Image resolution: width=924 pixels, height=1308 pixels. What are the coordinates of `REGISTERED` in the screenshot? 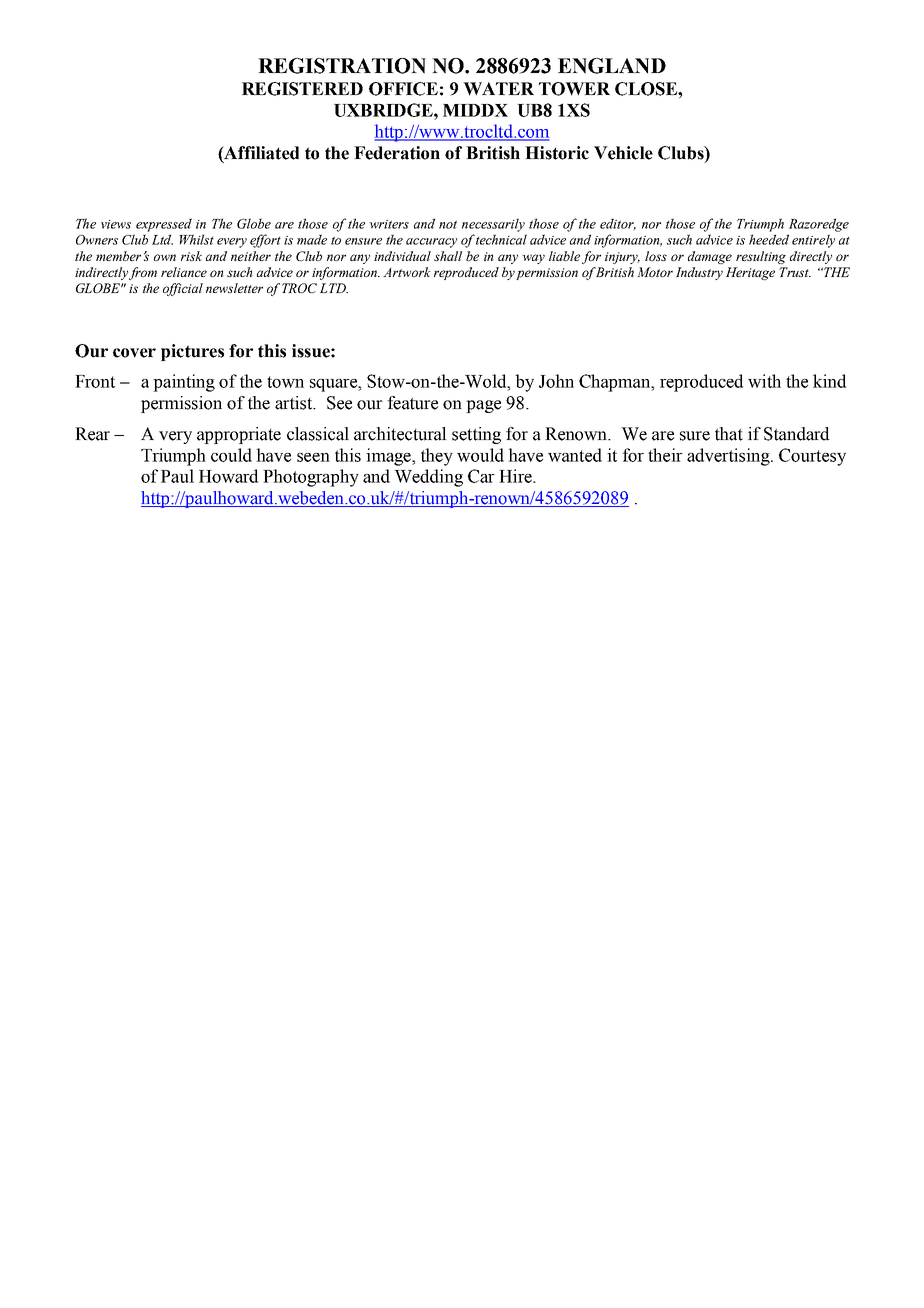 It's located at (302, 89).
